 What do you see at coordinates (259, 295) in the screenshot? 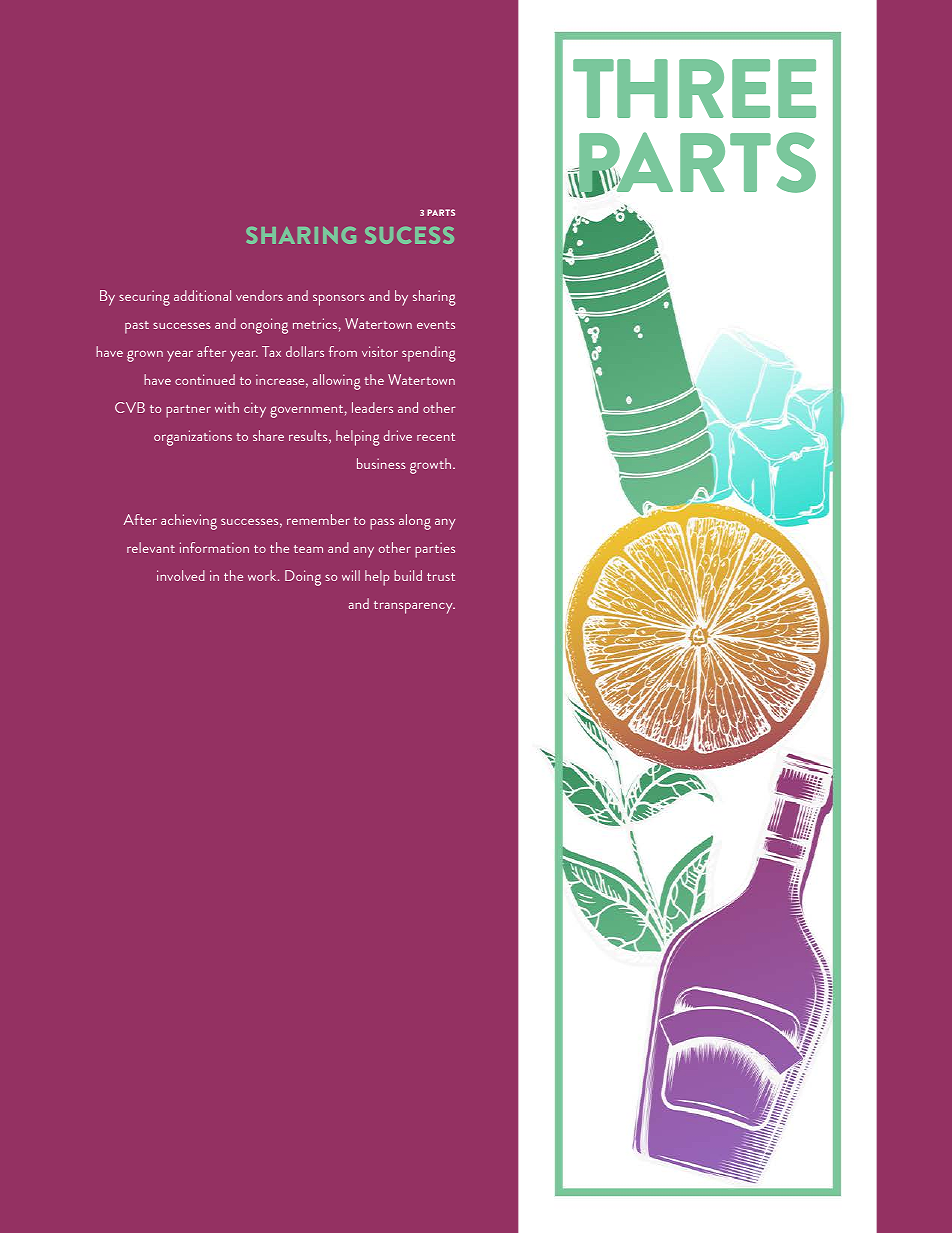
I see `vendors` at bounding box center [259, 295].
